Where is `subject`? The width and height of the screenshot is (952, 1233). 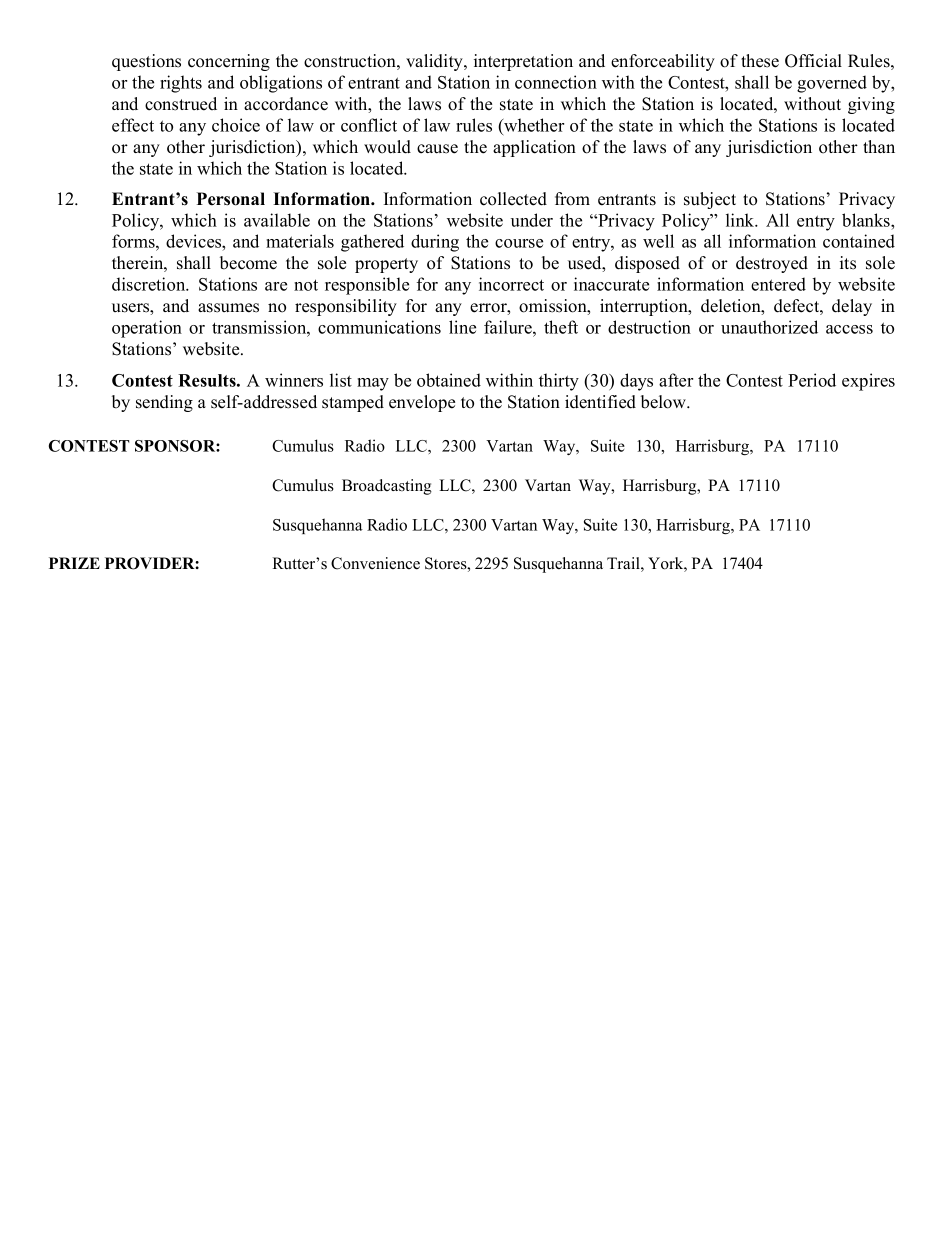 subject is located at coordinates (710, 200).
